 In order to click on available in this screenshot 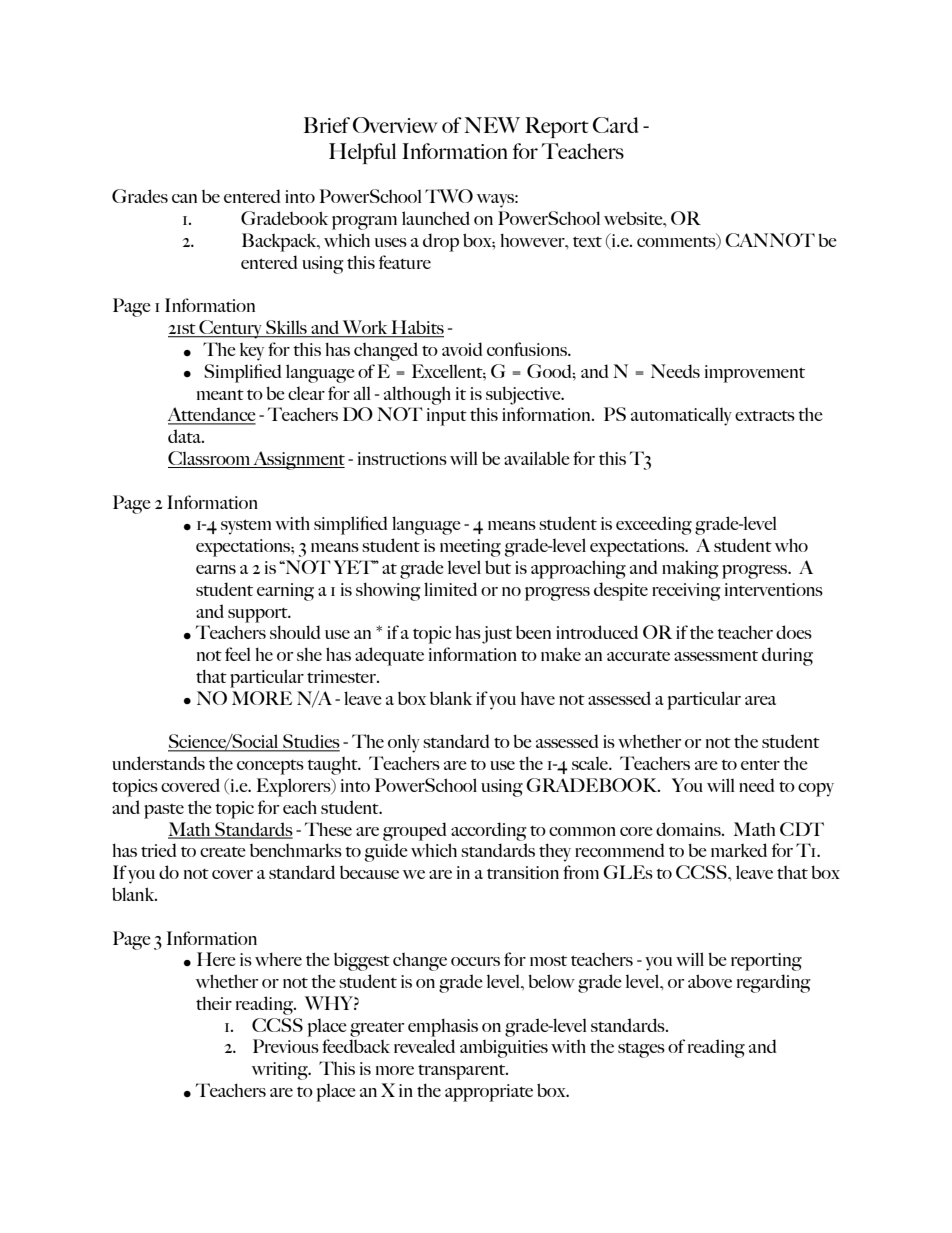, I will do `click(537, 458)`.
